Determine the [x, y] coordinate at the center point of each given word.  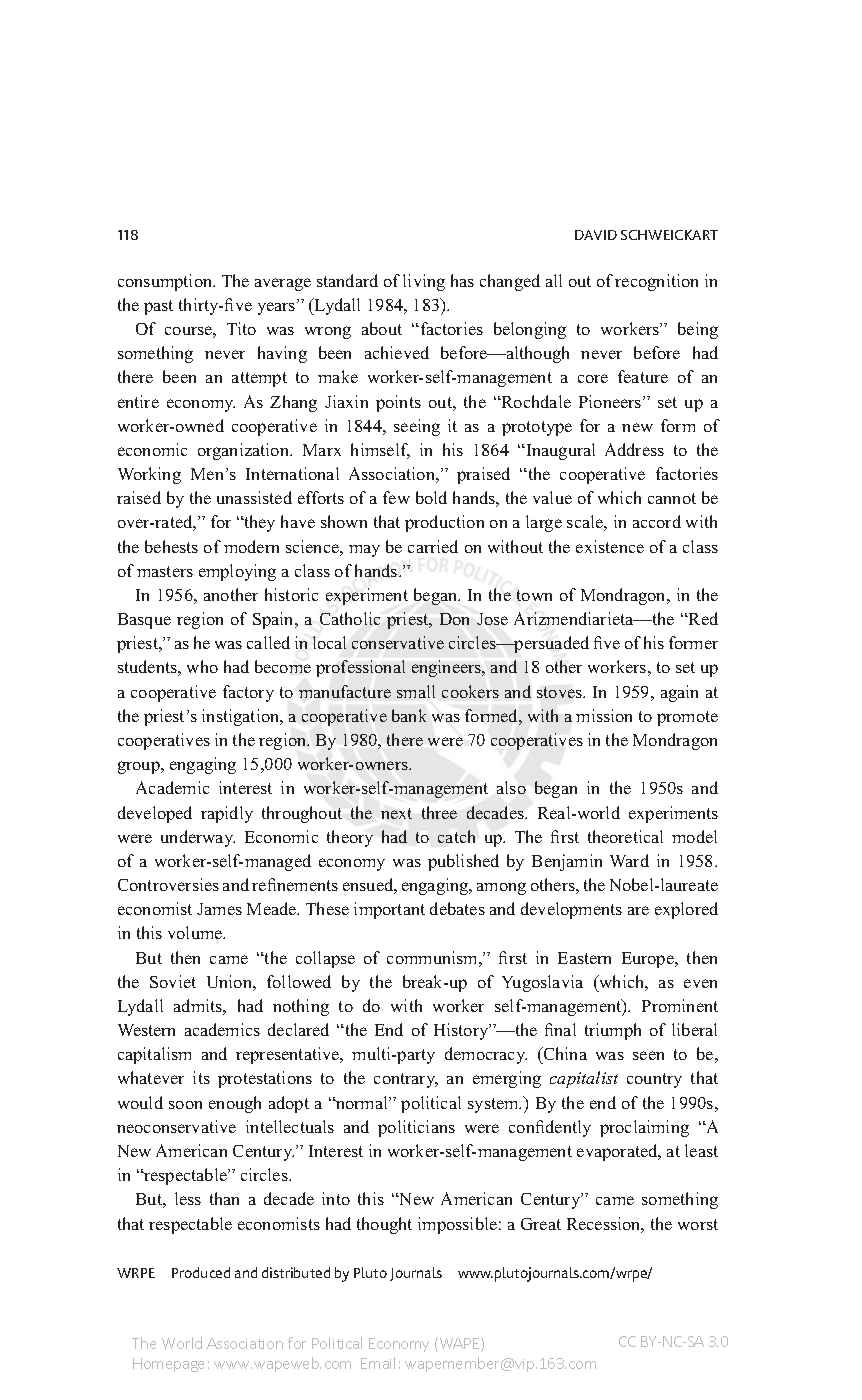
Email [378, 1363]
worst [698, 1224]
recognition [656, 282]
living [424, 282]
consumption [166, 282]
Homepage [168, 1365]
